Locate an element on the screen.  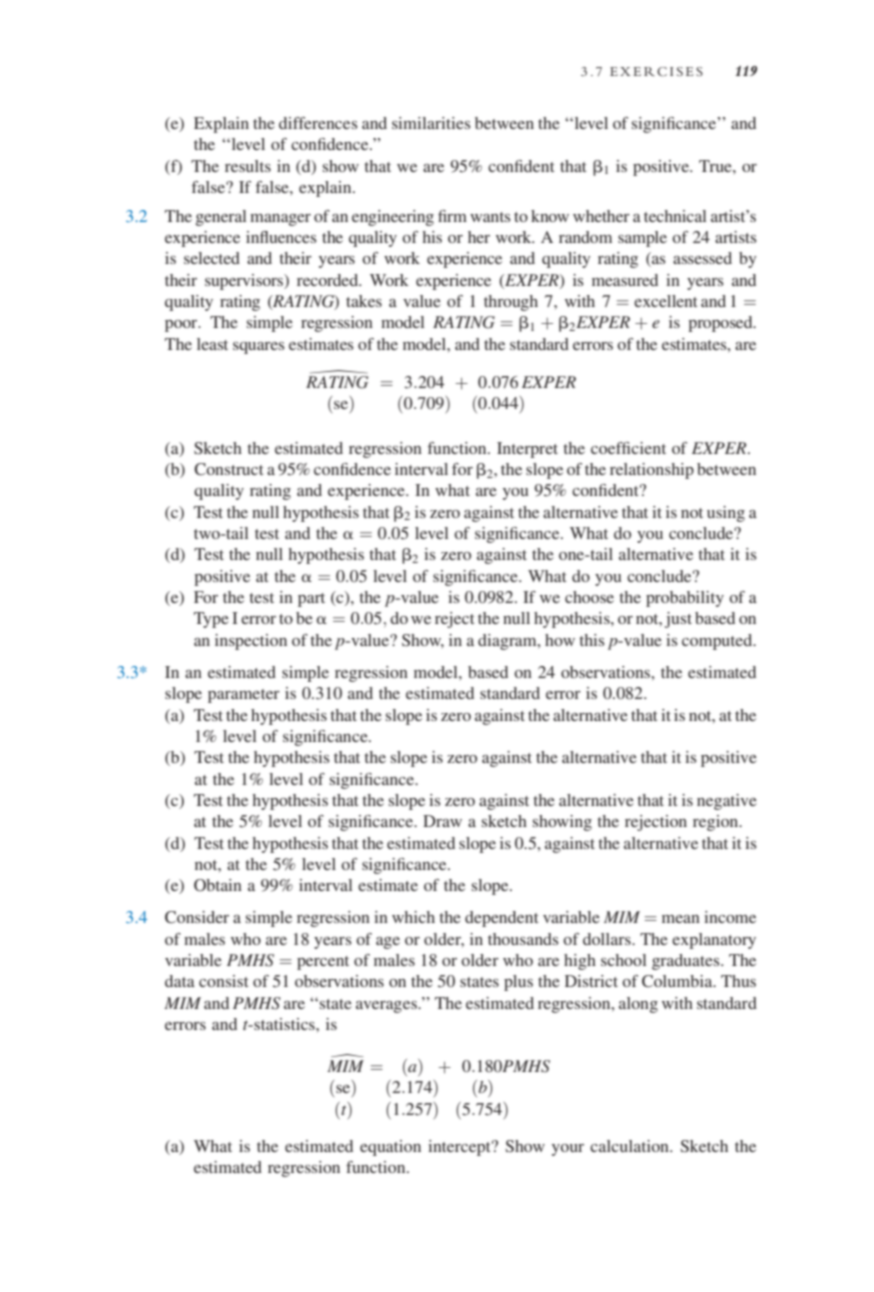
results is located at coordinates (248, 166).
